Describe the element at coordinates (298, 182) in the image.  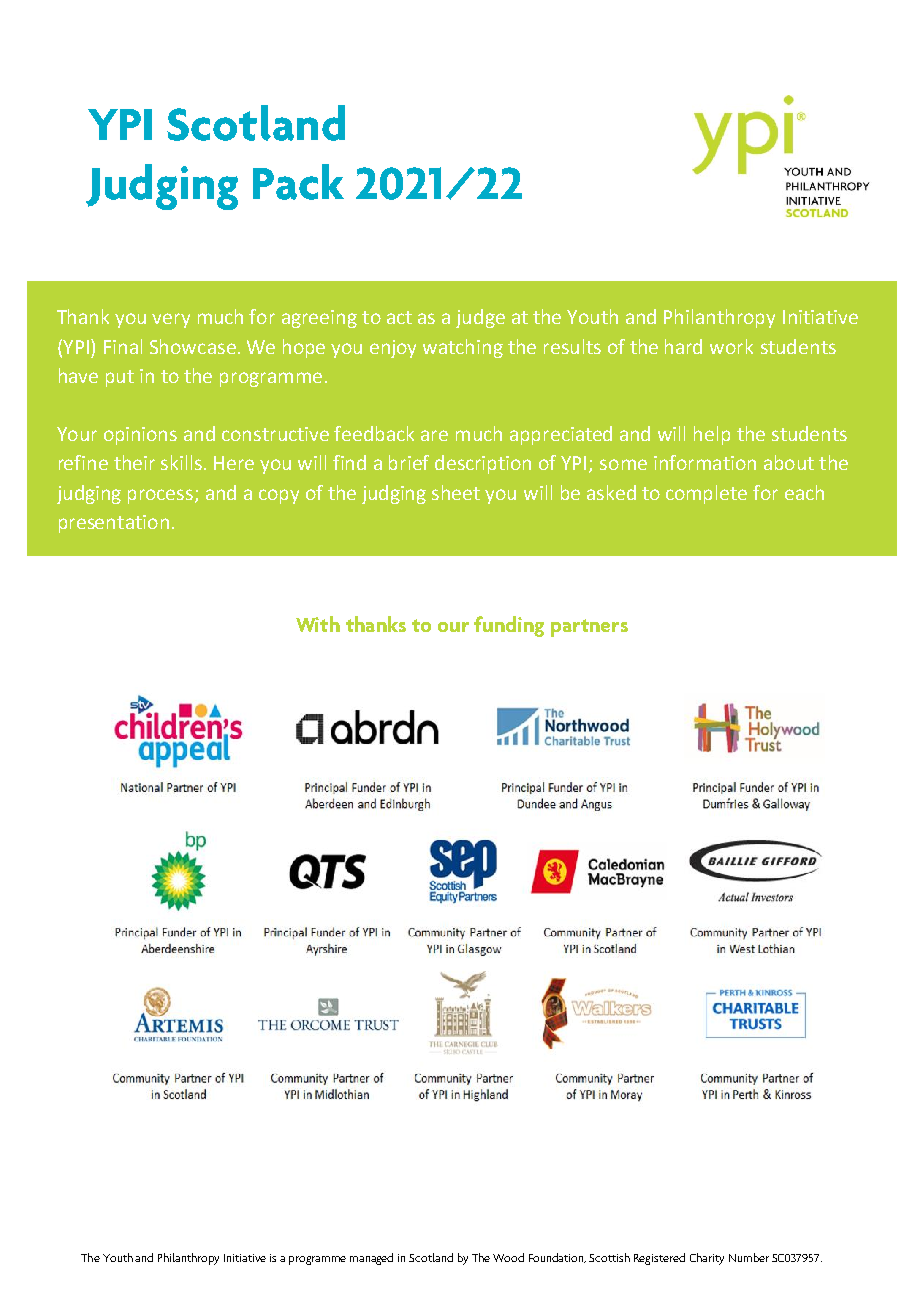
I see `Pack` at that location.
